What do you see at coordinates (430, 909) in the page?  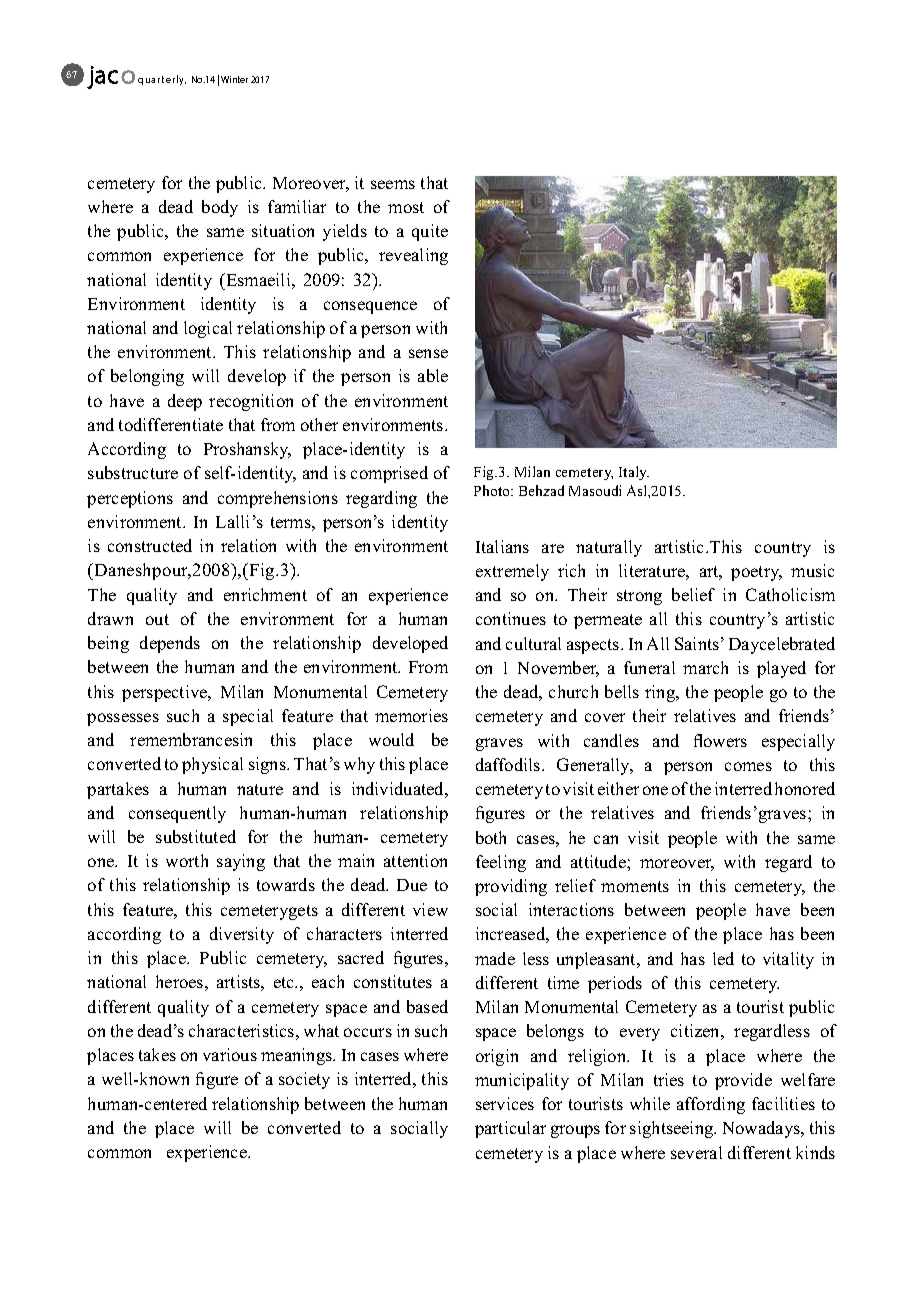 I see `view` at bounding box center [430, 909].
